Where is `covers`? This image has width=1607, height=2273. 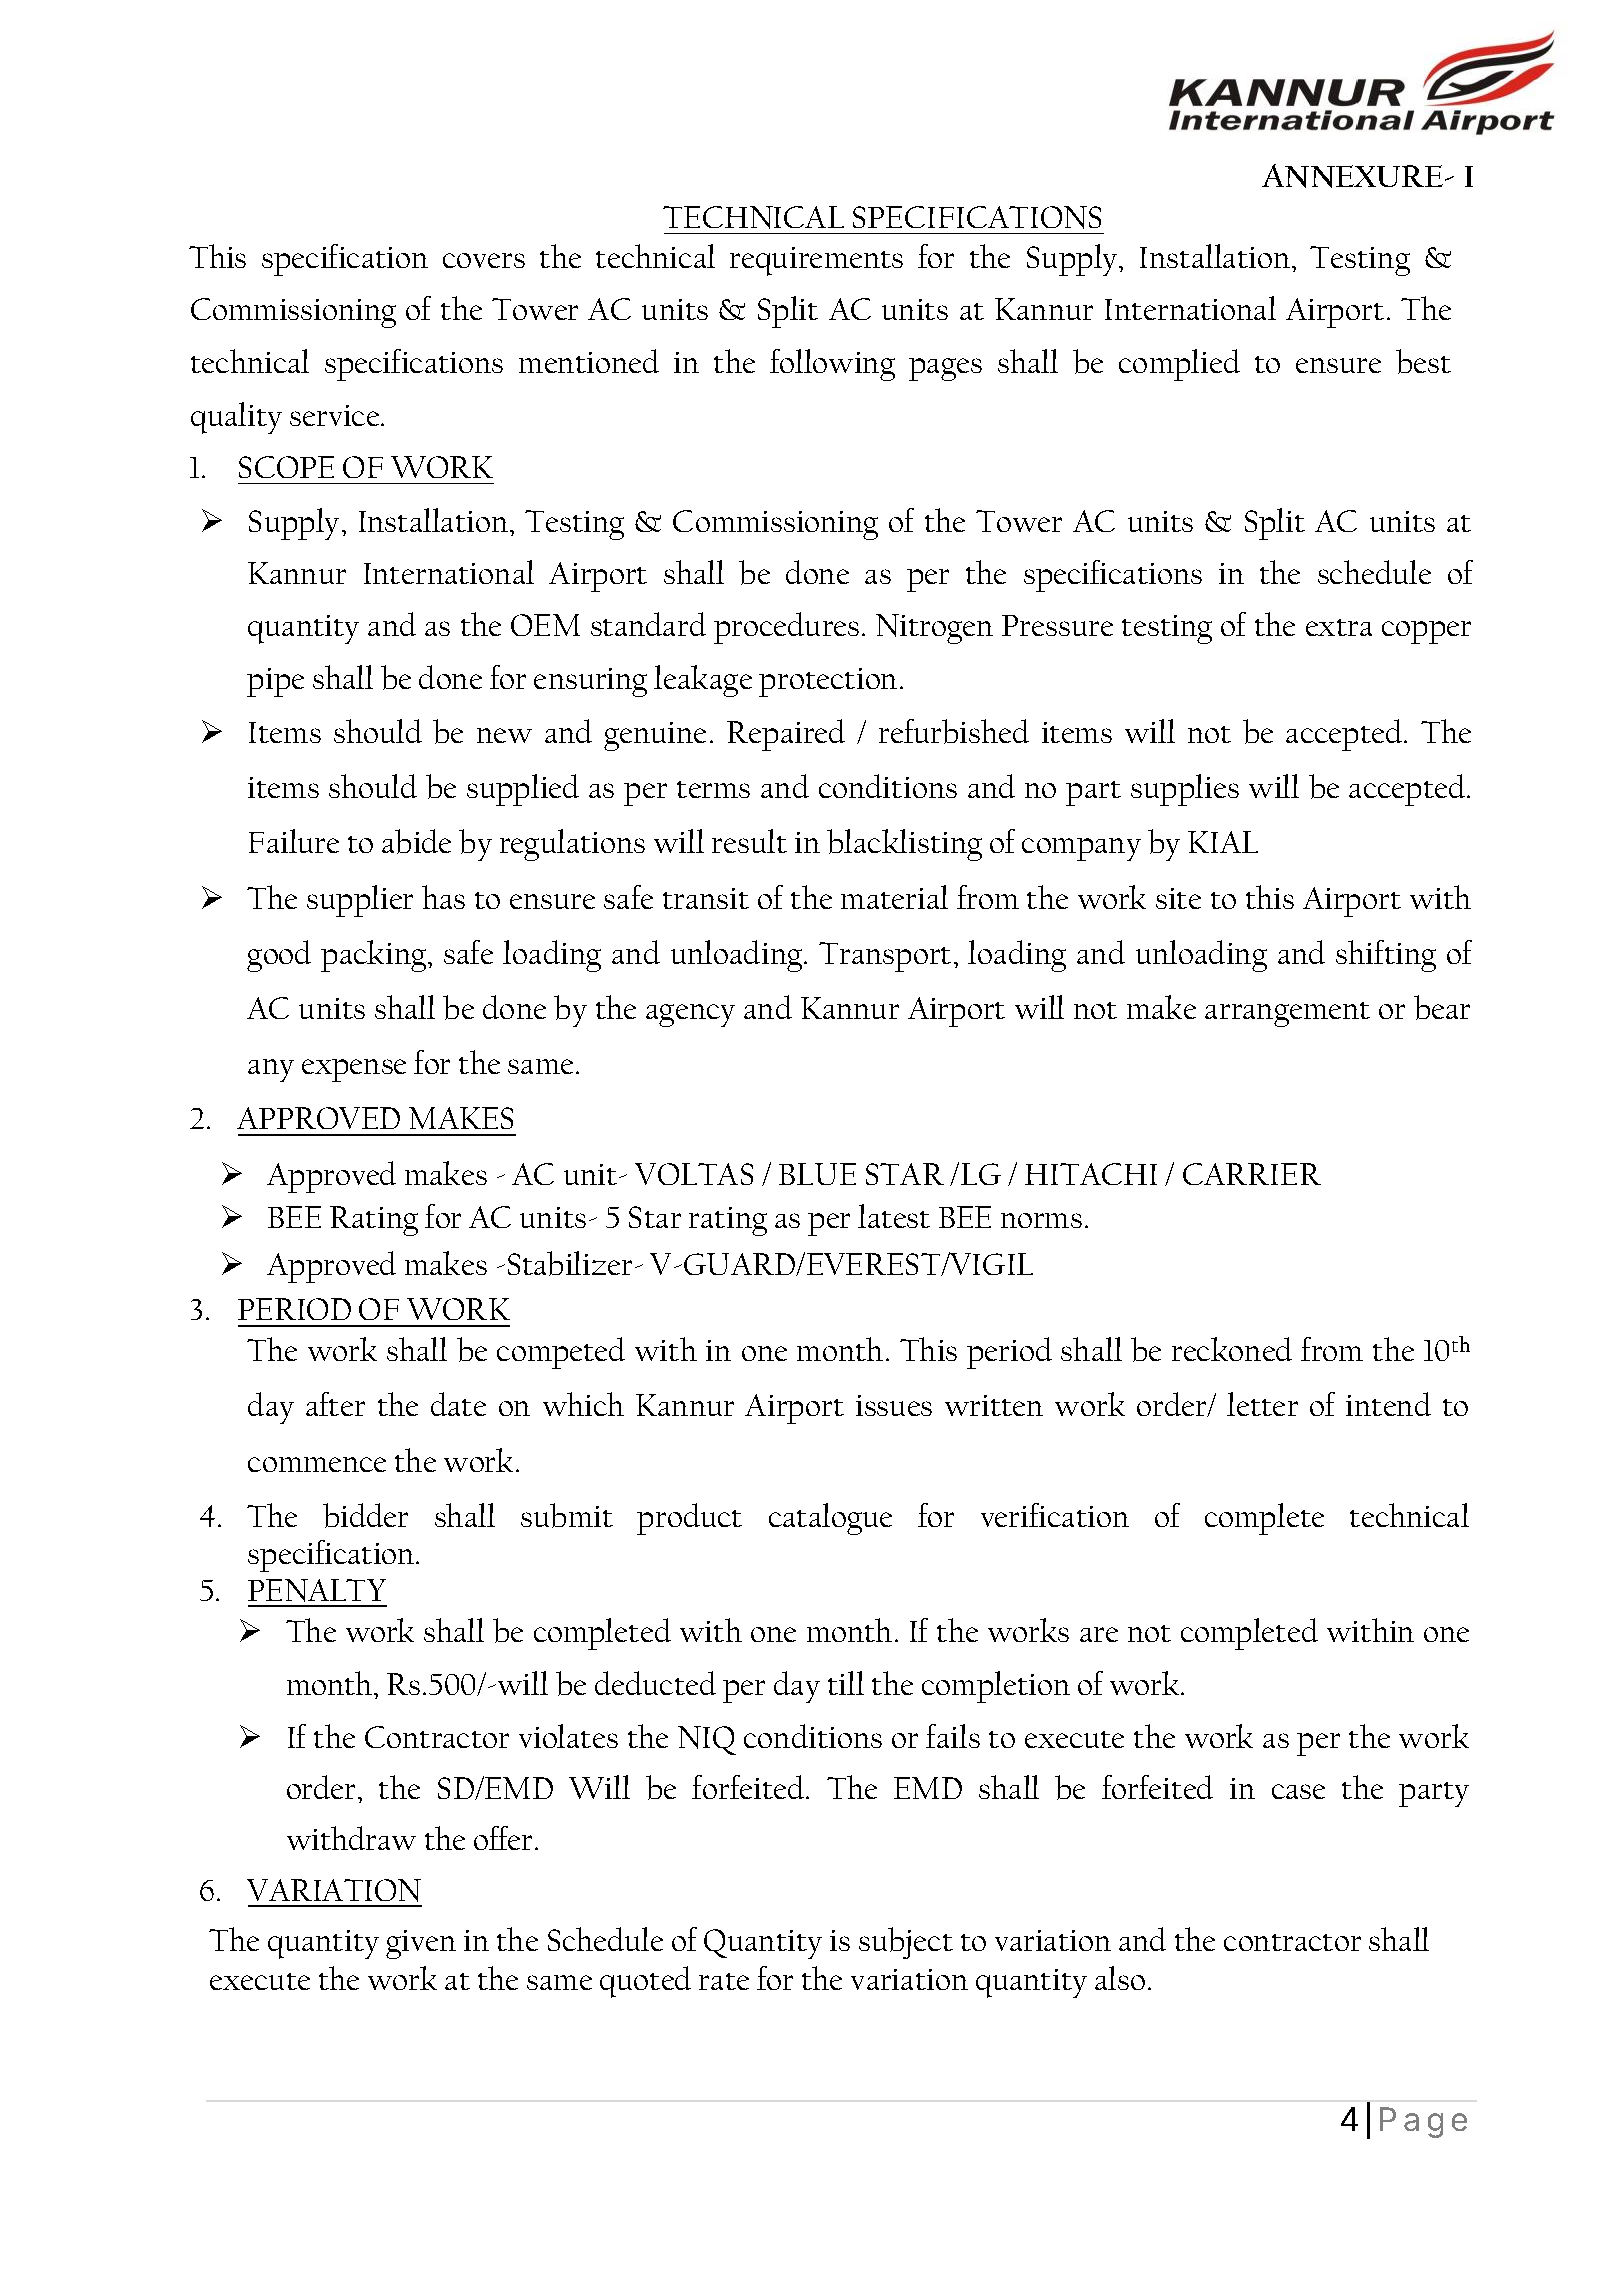
covers is located at coordinates (484, 260).
